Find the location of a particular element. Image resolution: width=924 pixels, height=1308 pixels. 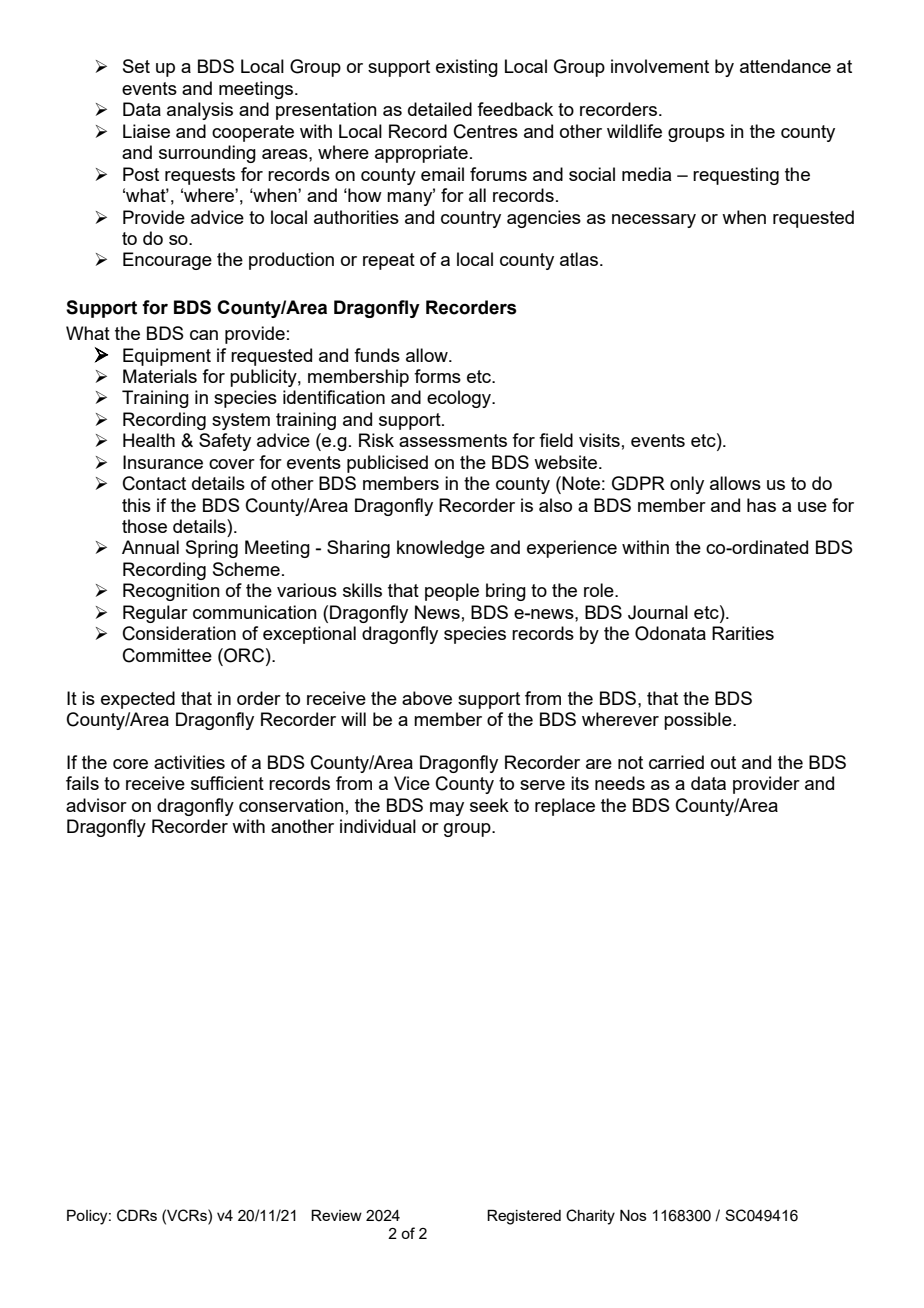

out is located at coordinates (723, 762).
